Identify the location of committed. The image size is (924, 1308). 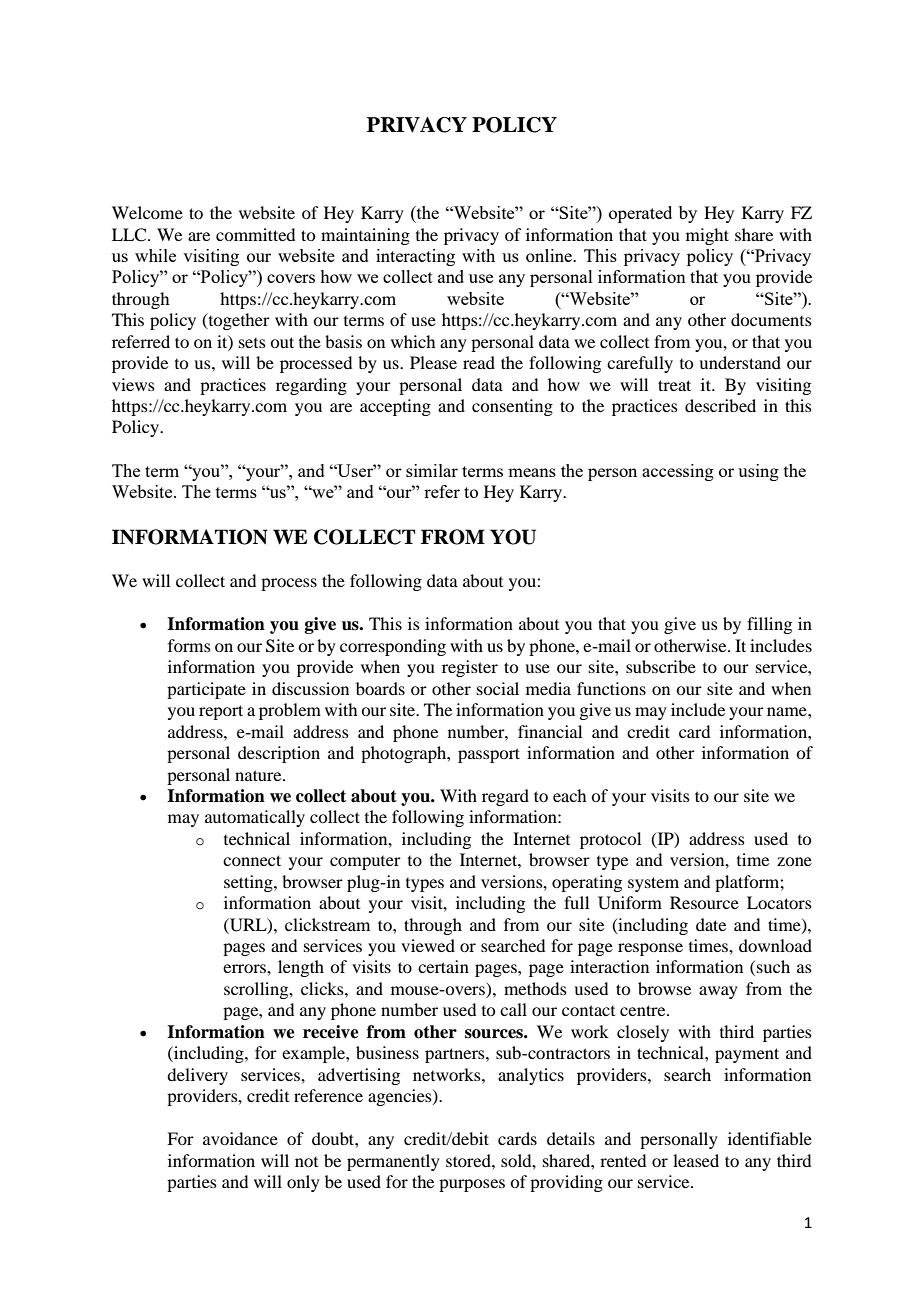
(255, 234).
